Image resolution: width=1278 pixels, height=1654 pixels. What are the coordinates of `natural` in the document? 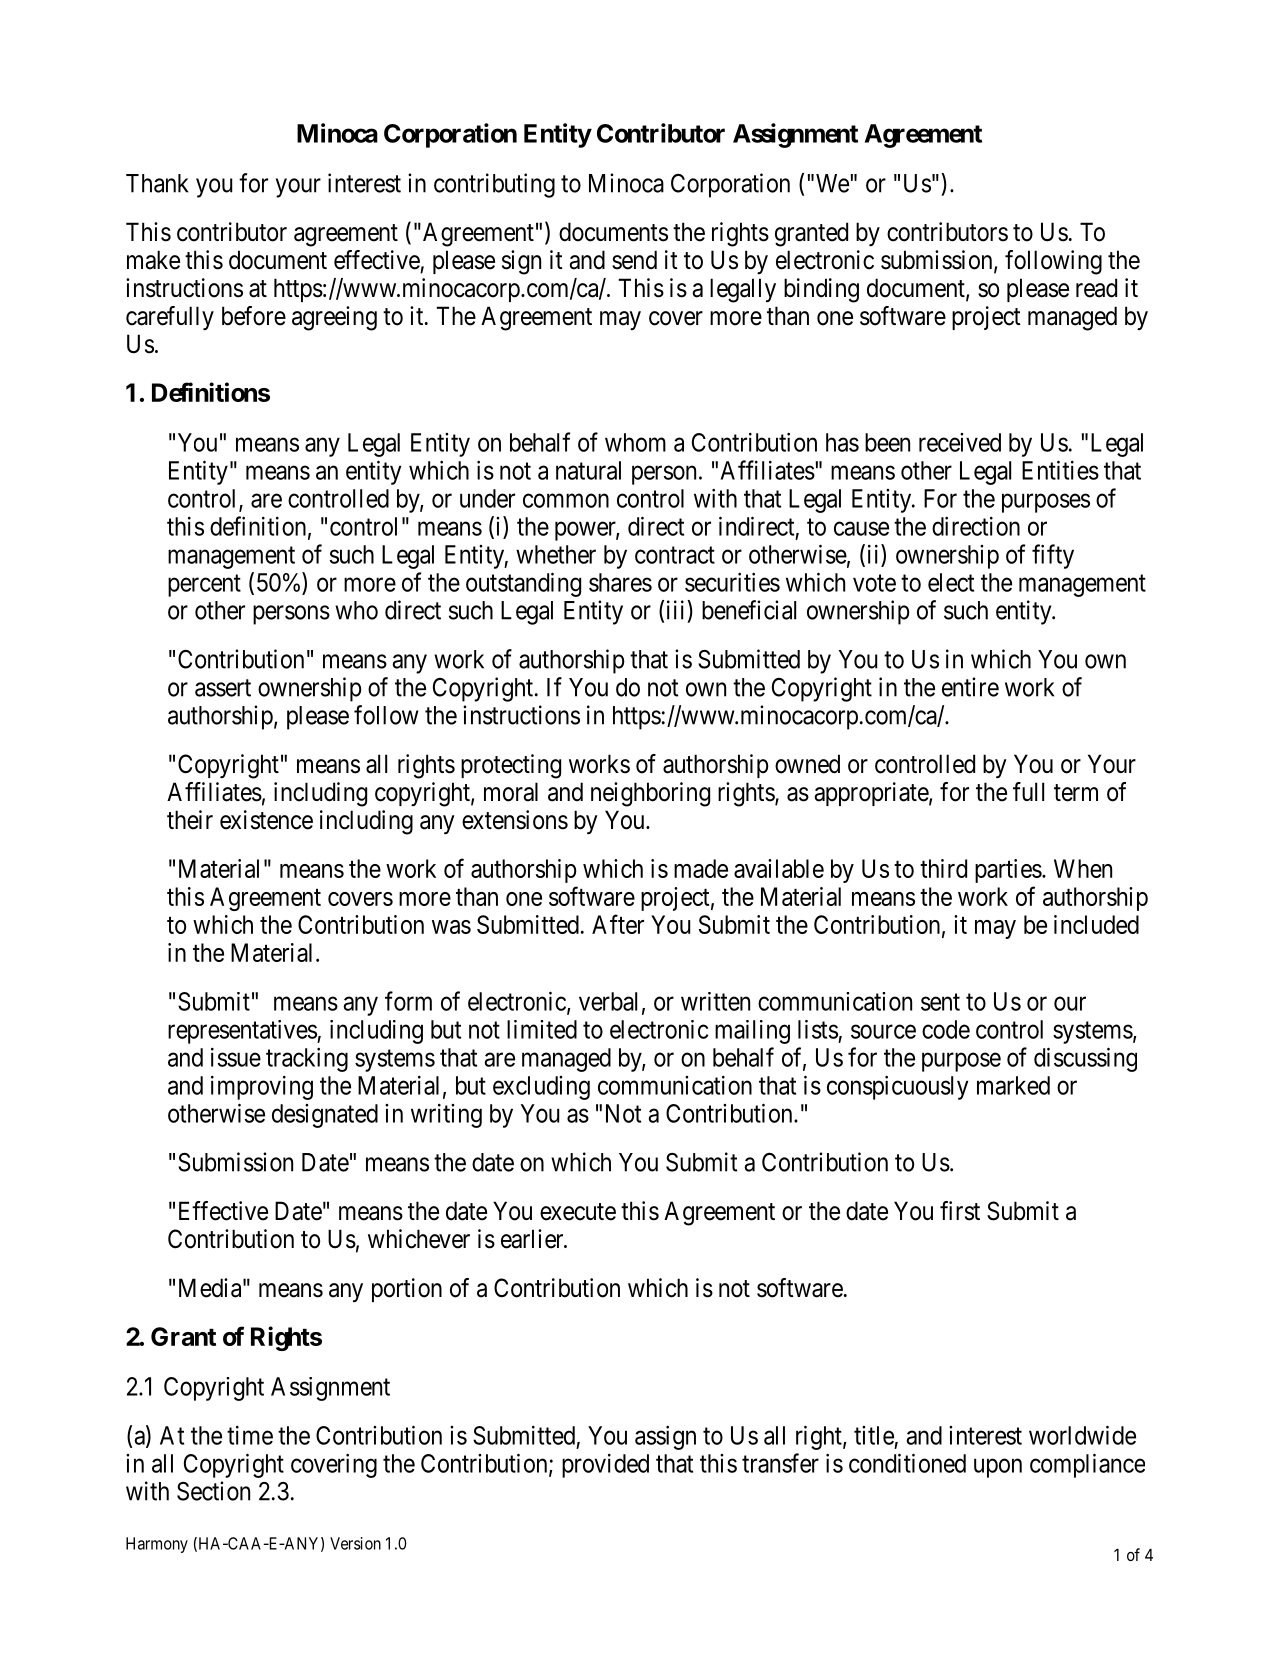 It's located at (588, 470).
